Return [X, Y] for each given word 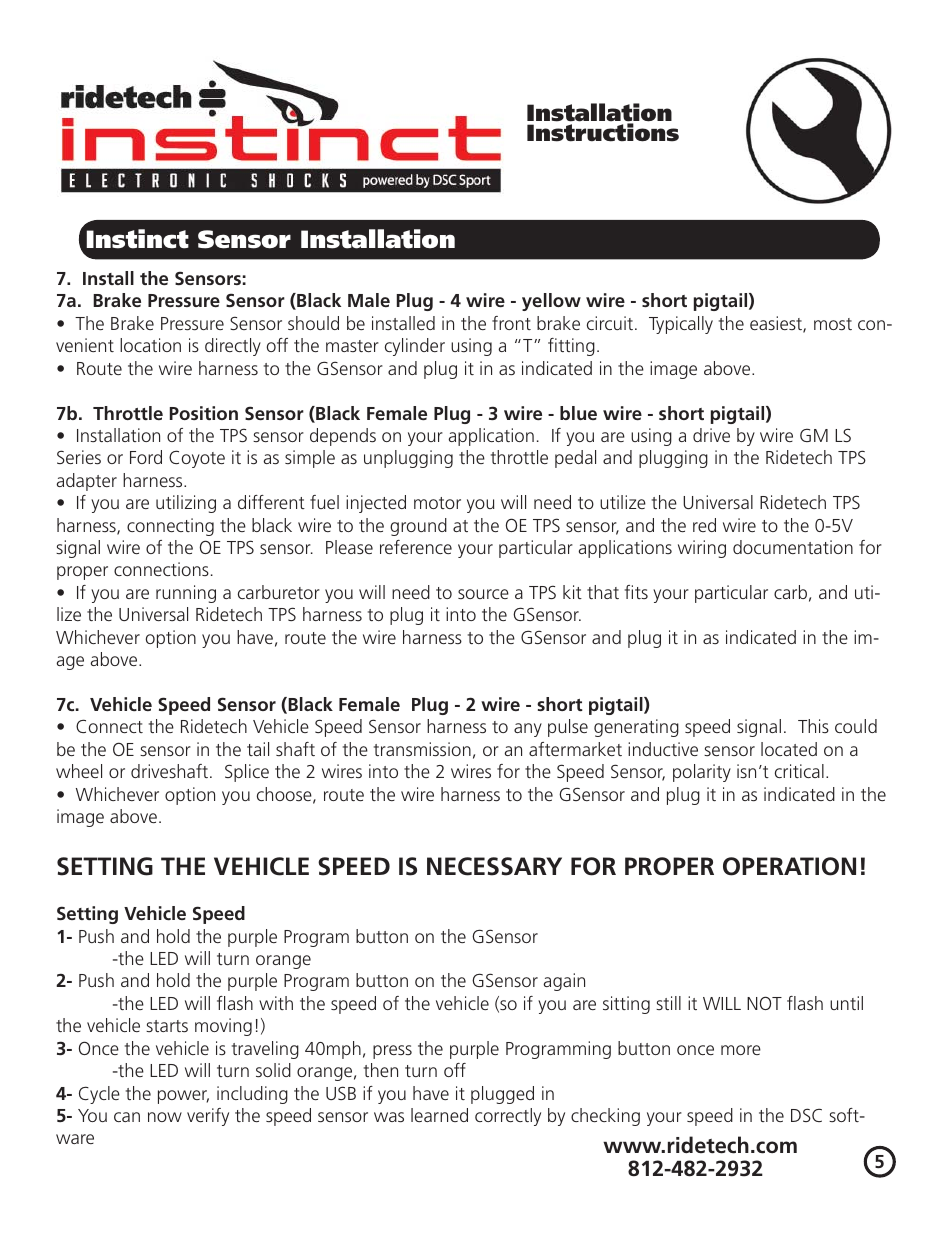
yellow [551, 302]
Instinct [138, 239]
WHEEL [79, 771]
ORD [148, 457]
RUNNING [186, 594]
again [564, 982]
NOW [165, 1117]
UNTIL [846, 1003]
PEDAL [575, 459]
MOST [833, 324]
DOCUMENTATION [793, 547]
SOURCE [483, 594]
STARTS [167, 1026]
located [789, 749]
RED [704, 525]
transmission [422, 749]
